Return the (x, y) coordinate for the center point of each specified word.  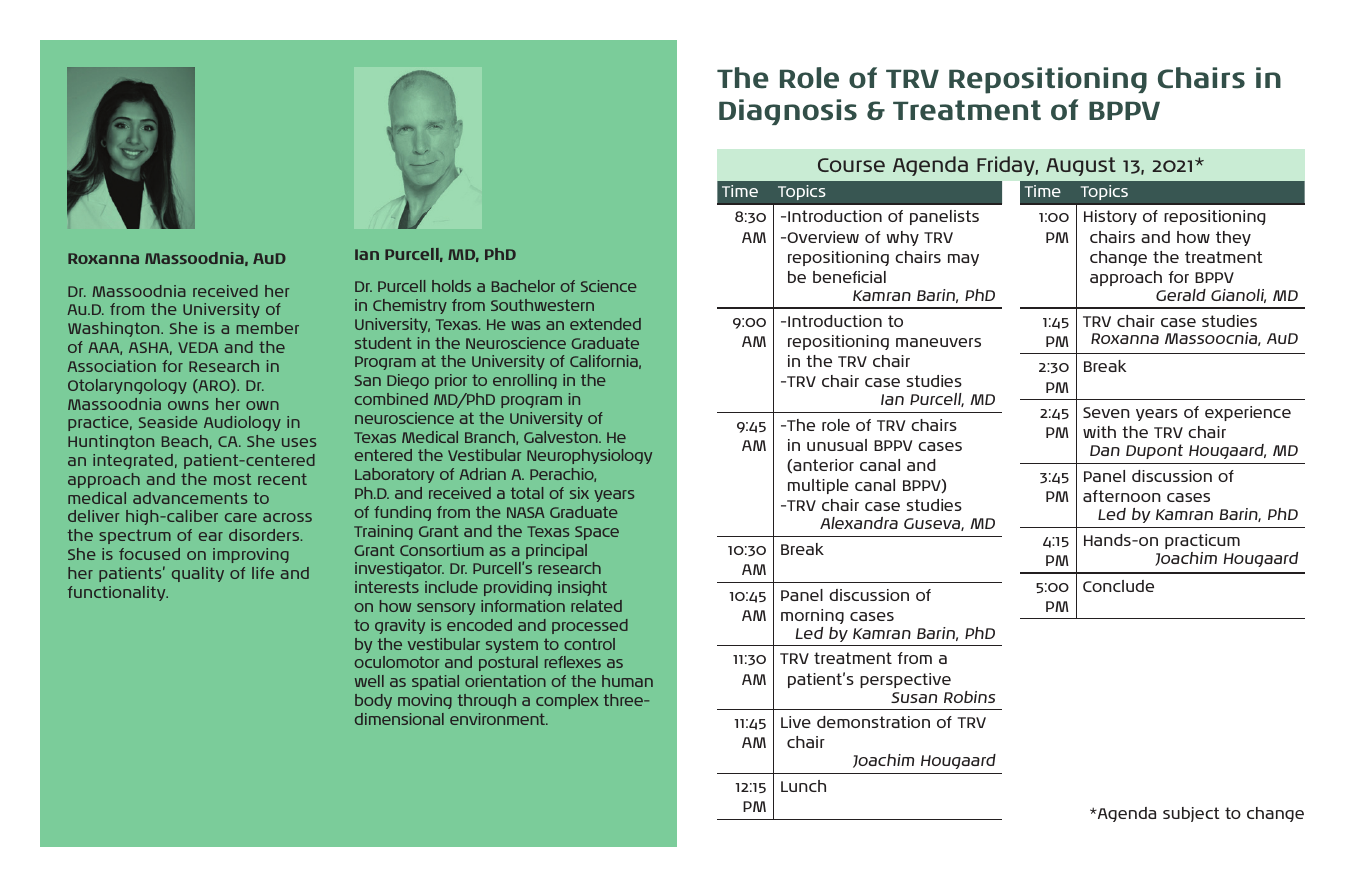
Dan (1105, 450)
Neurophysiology (589, 456)
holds (451, 286)
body (373, 701)
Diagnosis (788, 112)
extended (605, 324)
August (1081, 166)
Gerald (1181, 295)
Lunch (803, 786)
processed (590, 626)
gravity (400, 626)
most (232, 479)
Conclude (1118, 586)
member (268, 328)
